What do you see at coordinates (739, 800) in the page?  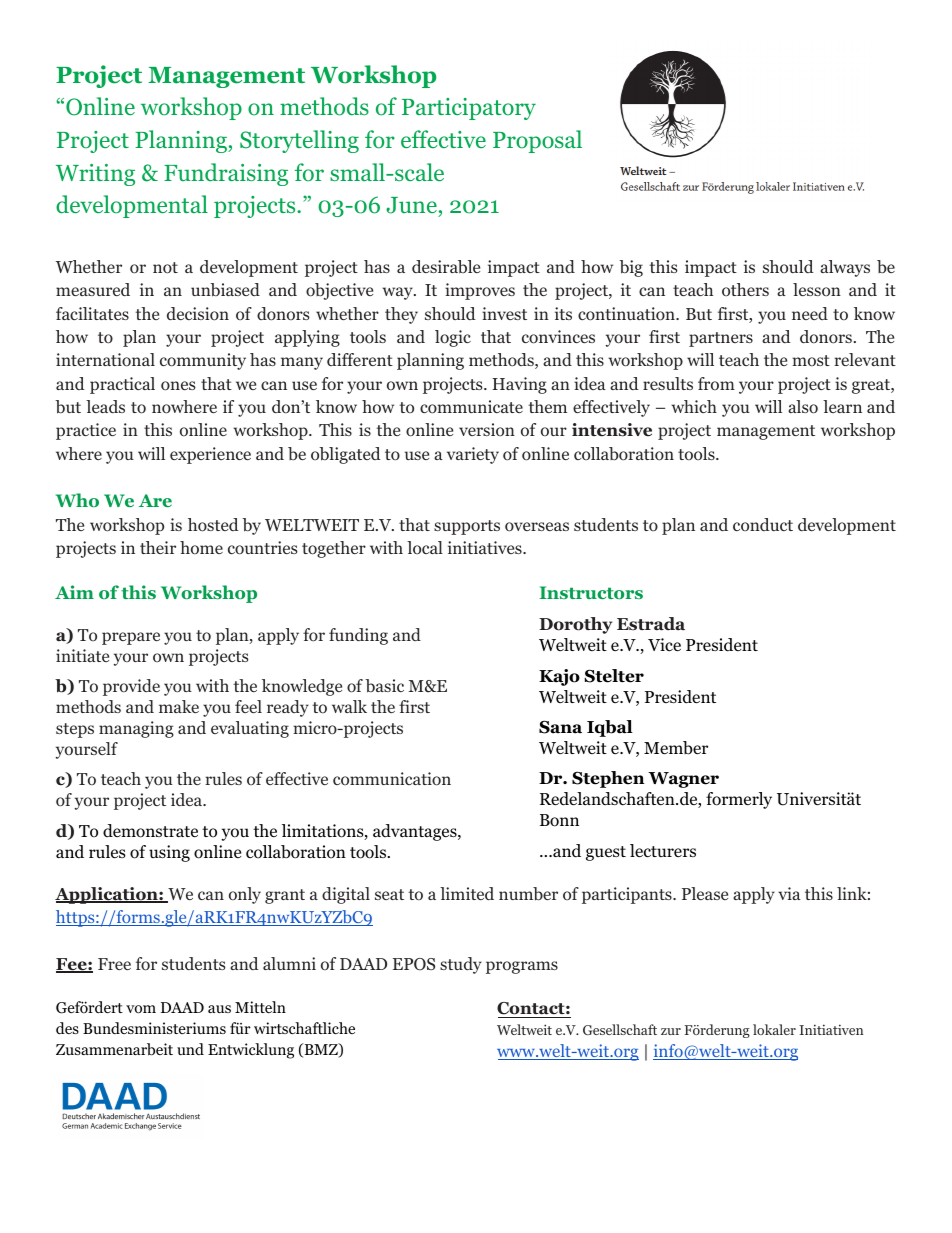 I see `formerly` at bounding box center [739, 800].
